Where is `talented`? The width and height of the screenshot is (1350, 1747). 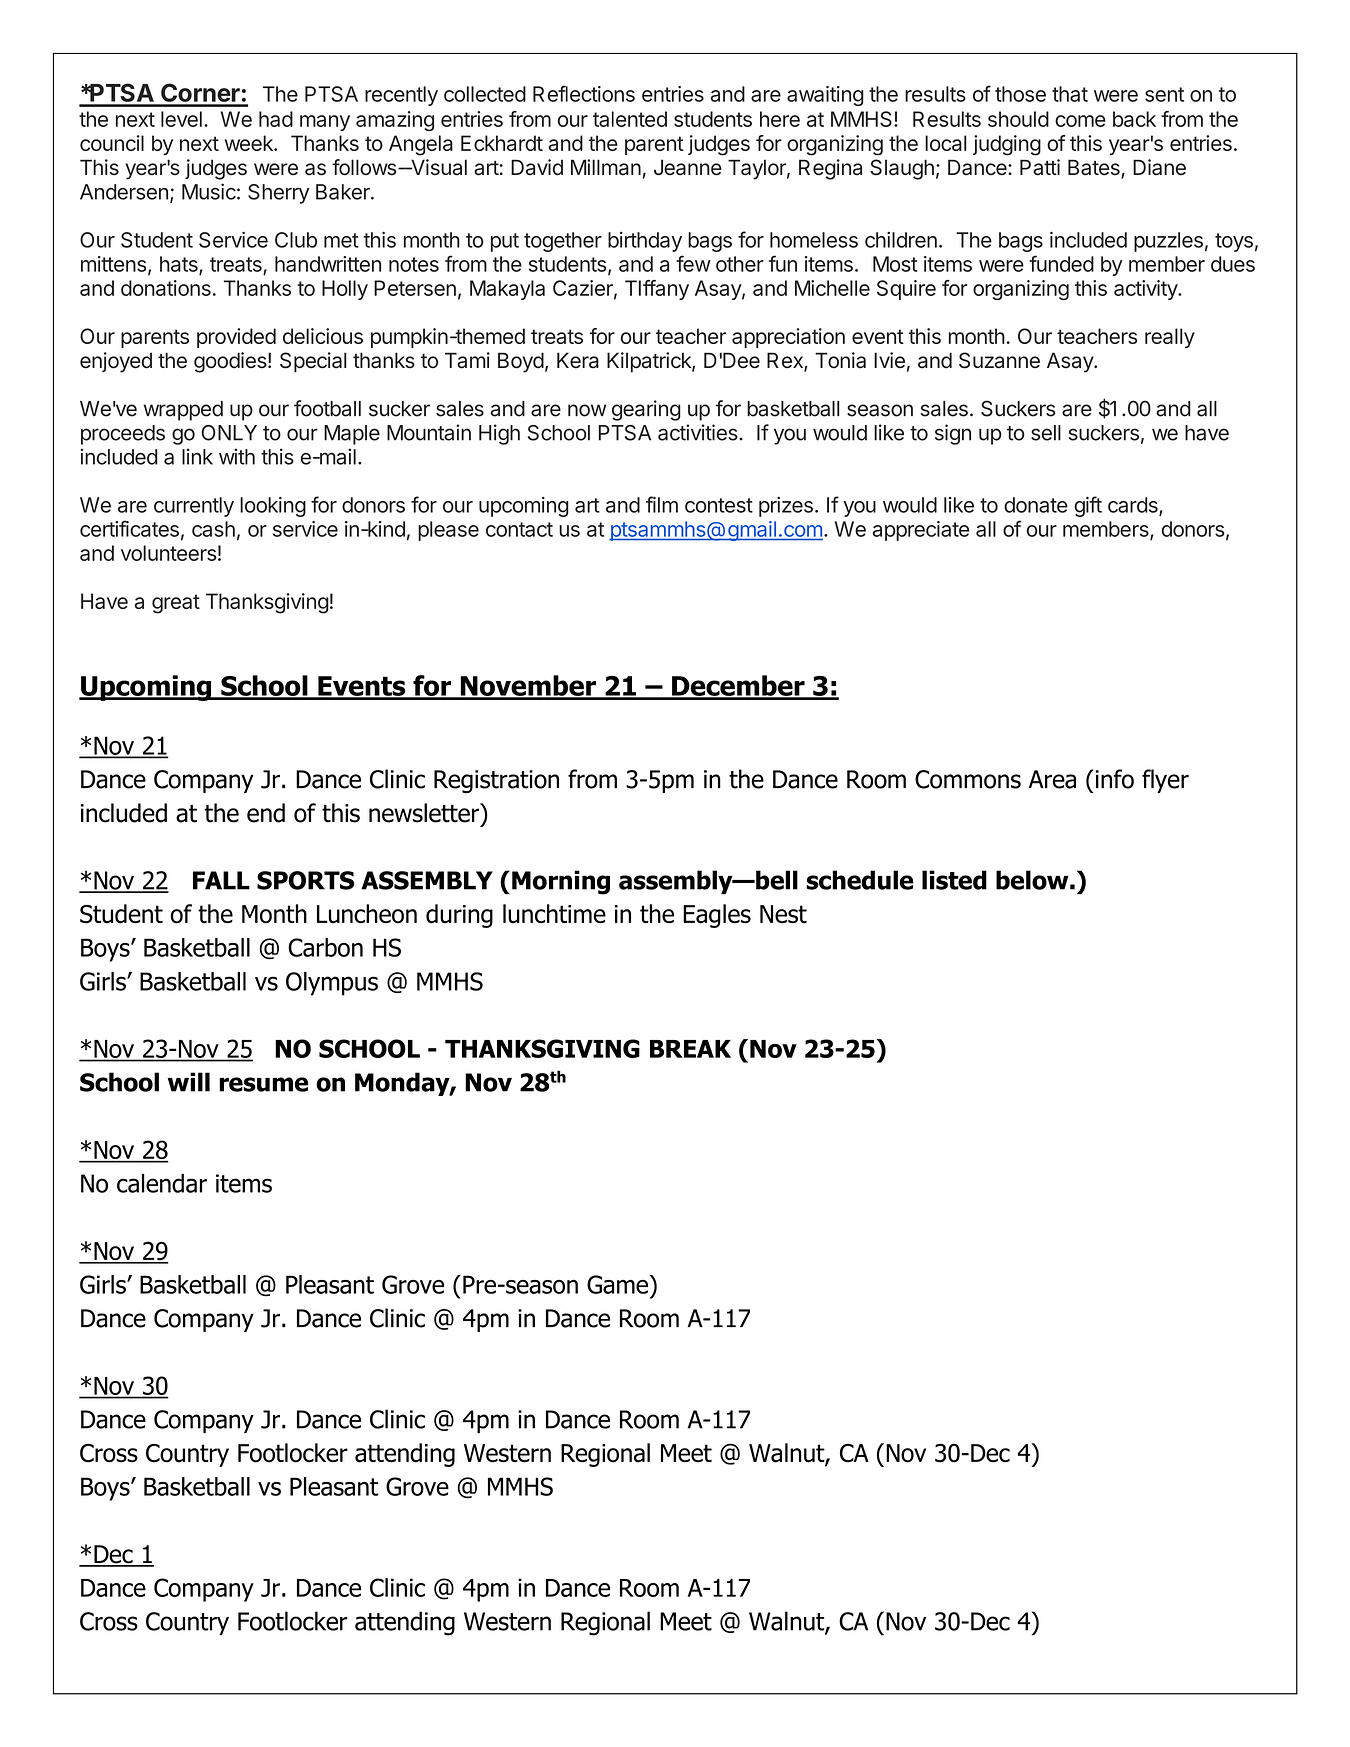 talented is located at coordinates (630, 119).
